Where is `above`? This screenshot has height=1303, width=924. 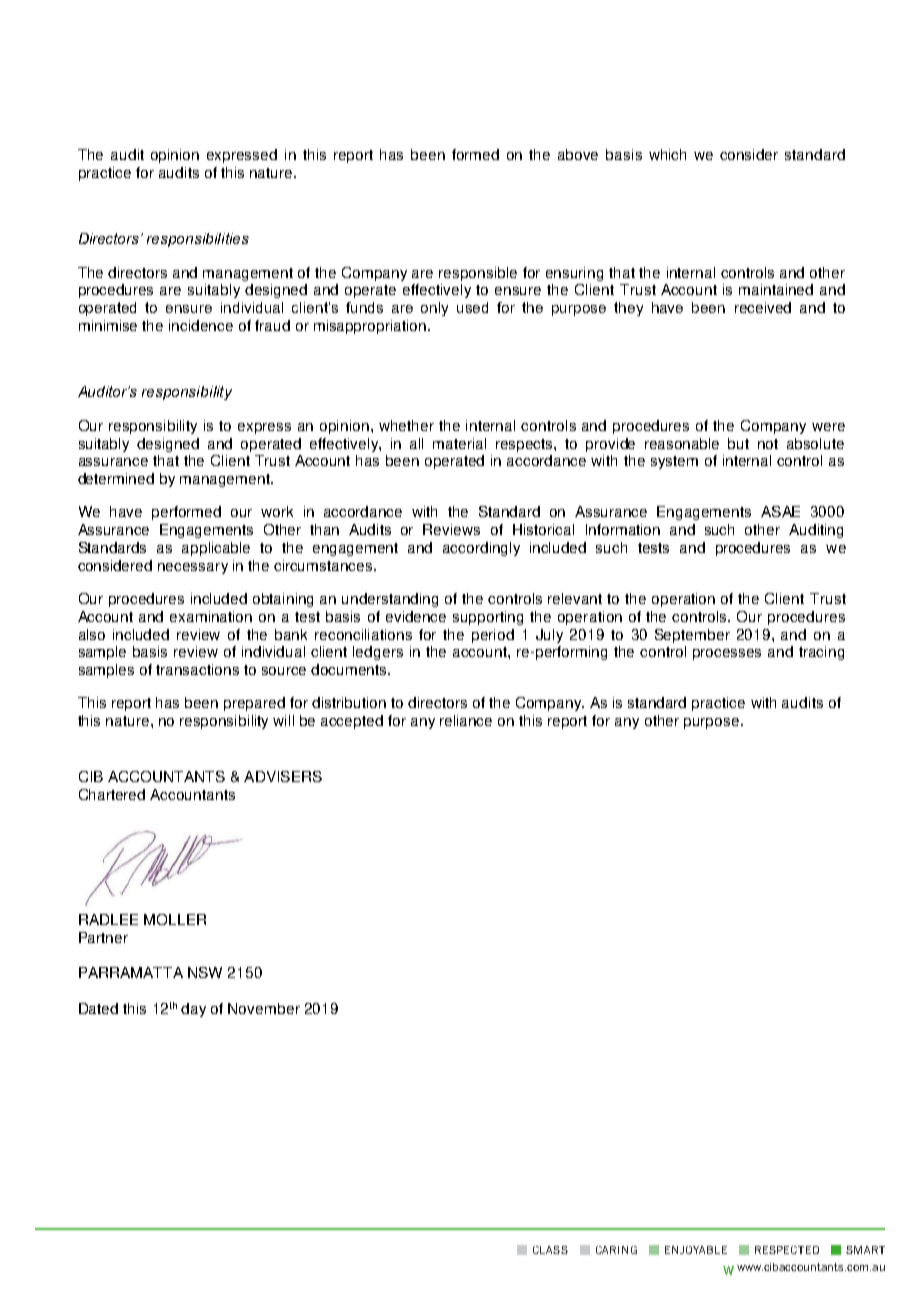 above is located at coordinates (578, 154).
